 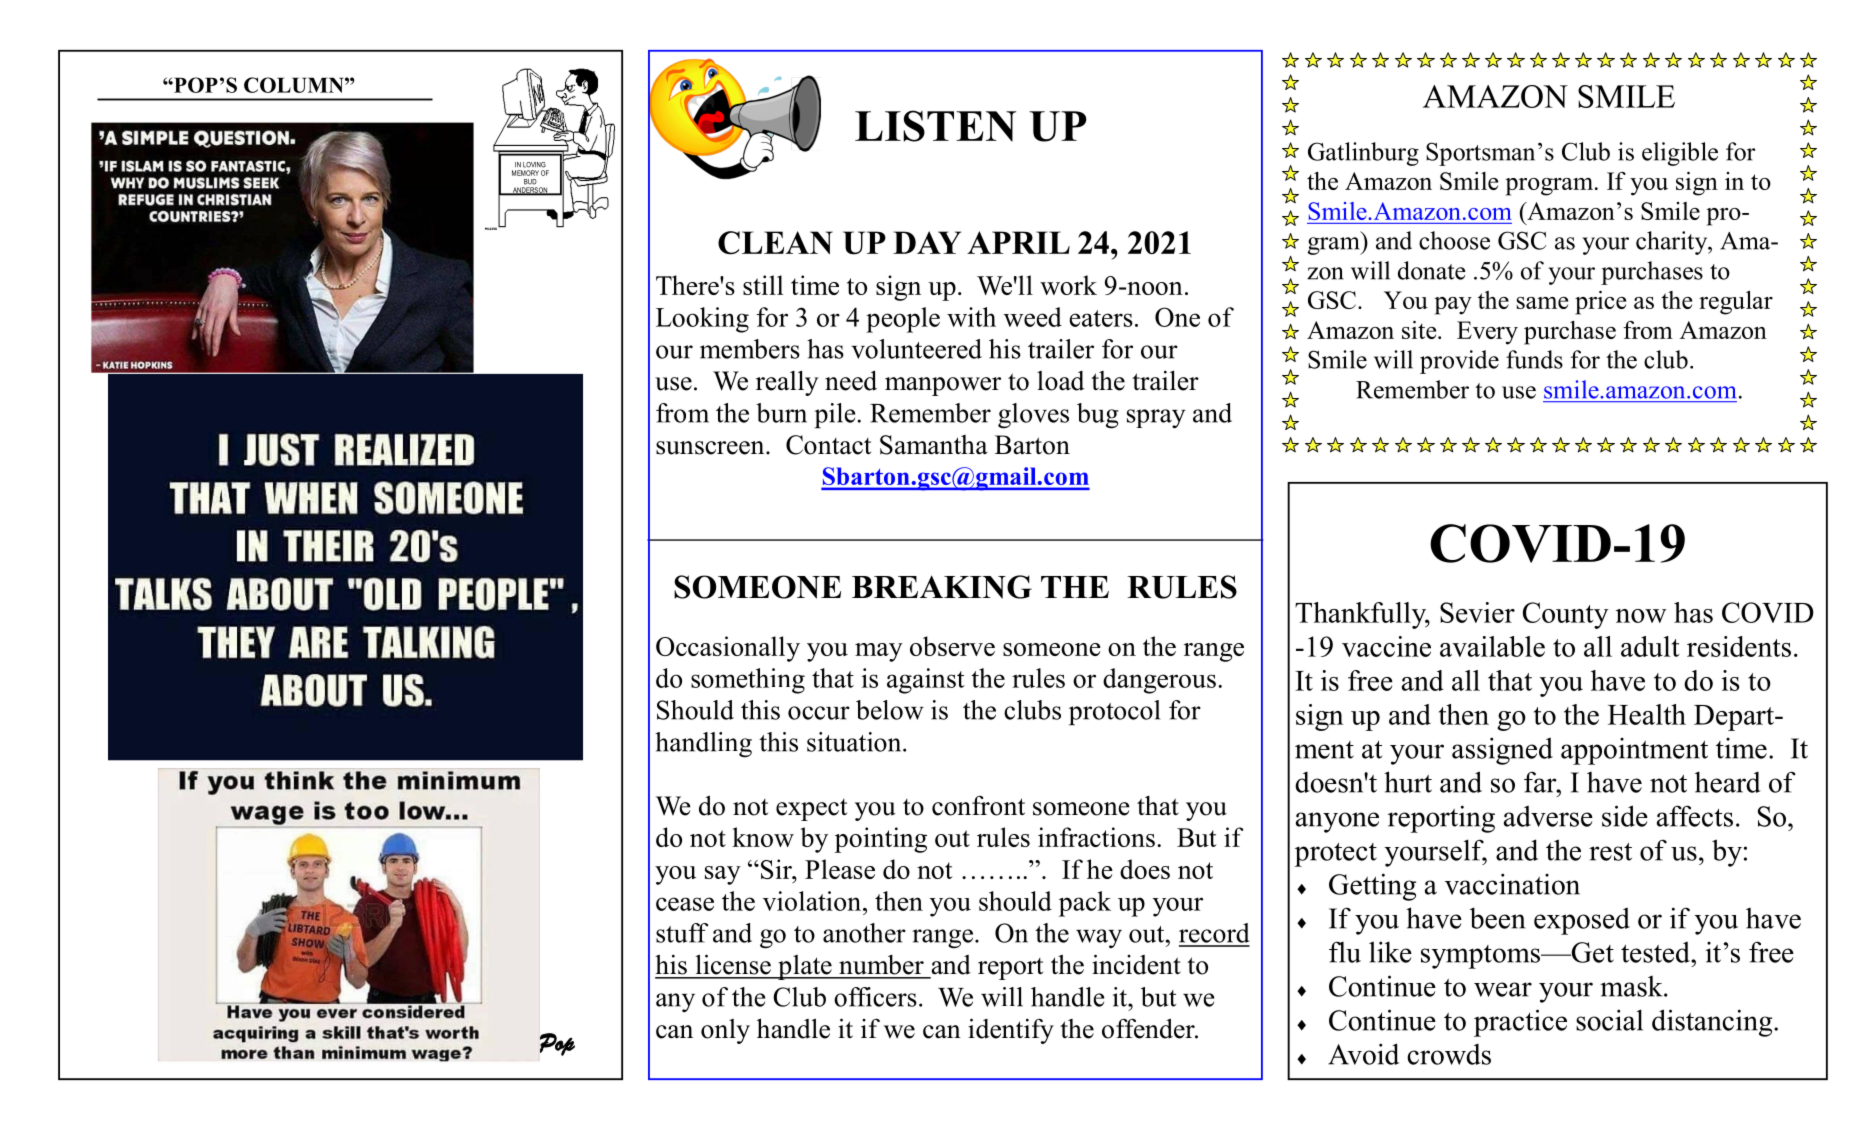 What do you see at coordinates (1600, 303) in the page?
I see `price` at bounding box center [1600, 303].
